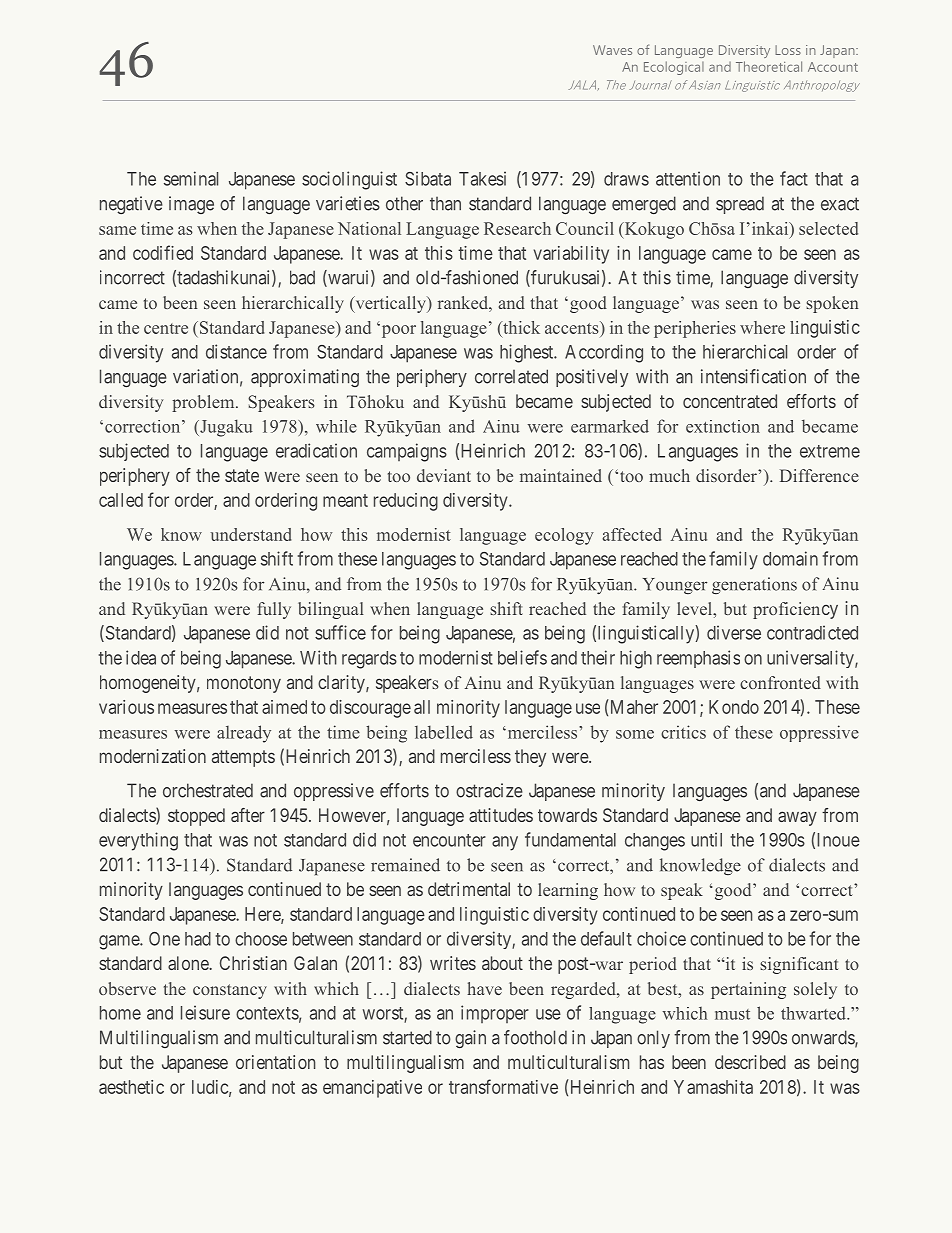 This document has height=1233, width=952. I want to click on leisure, so click(205, 1012).
